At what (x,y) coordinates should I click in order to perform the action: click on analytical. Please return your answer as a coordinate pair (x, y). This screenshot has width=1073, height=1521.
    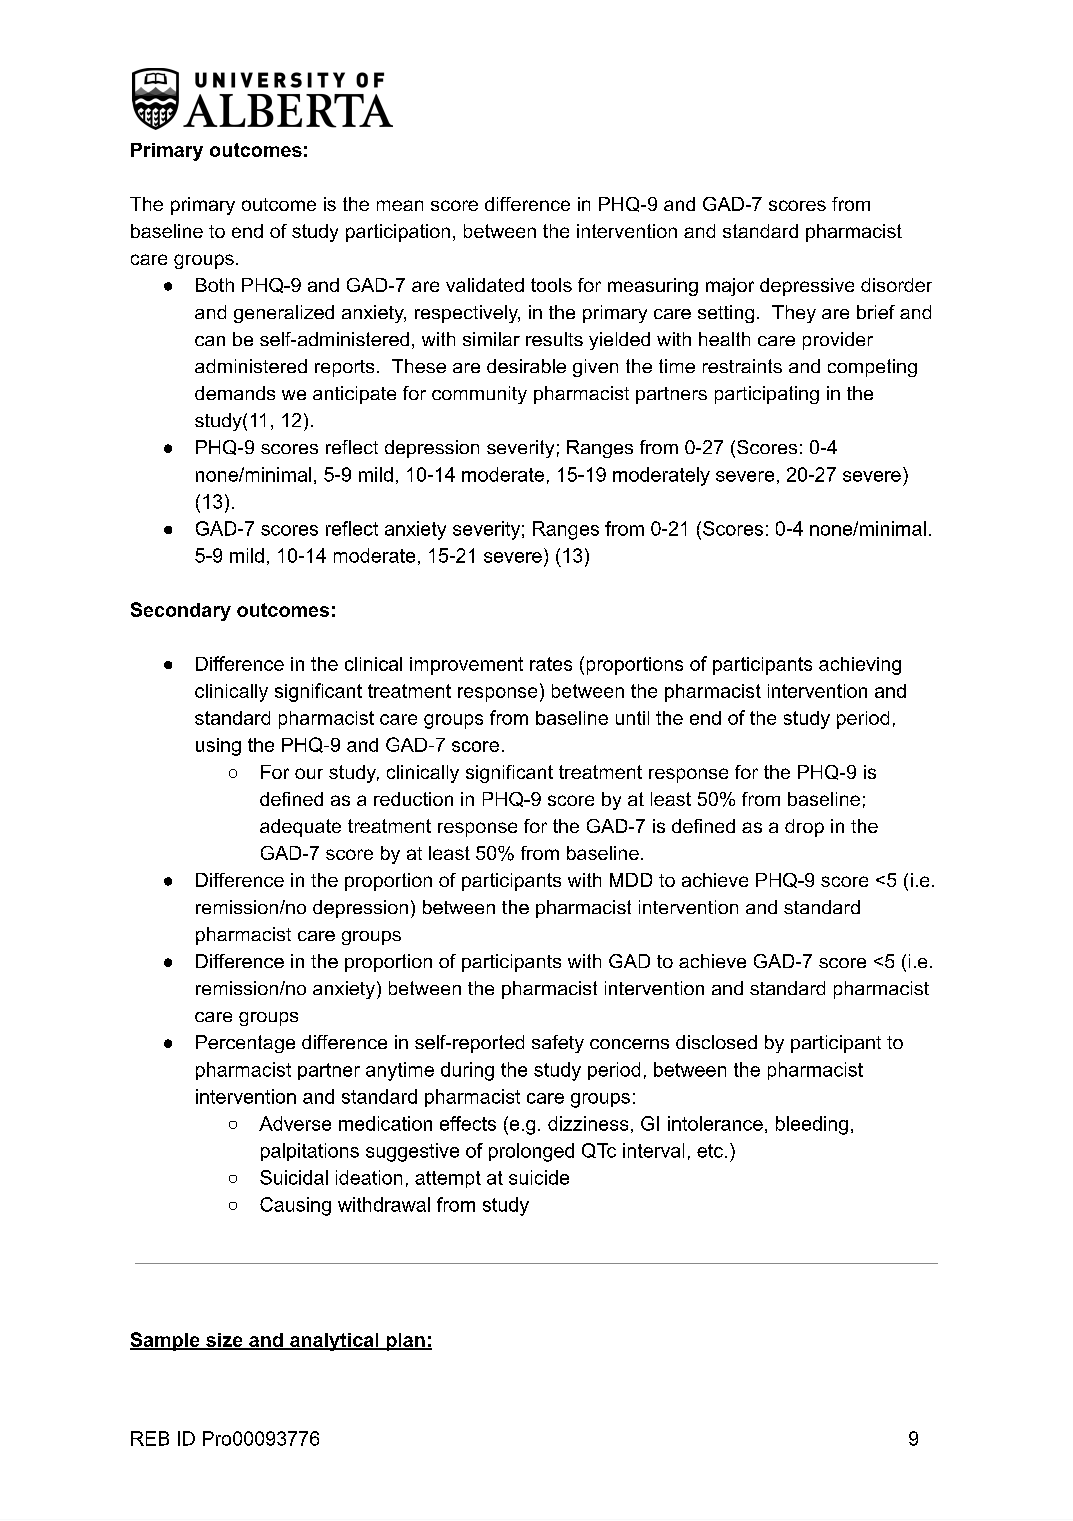
    Looking at the image, I should click on (334, 1342).
